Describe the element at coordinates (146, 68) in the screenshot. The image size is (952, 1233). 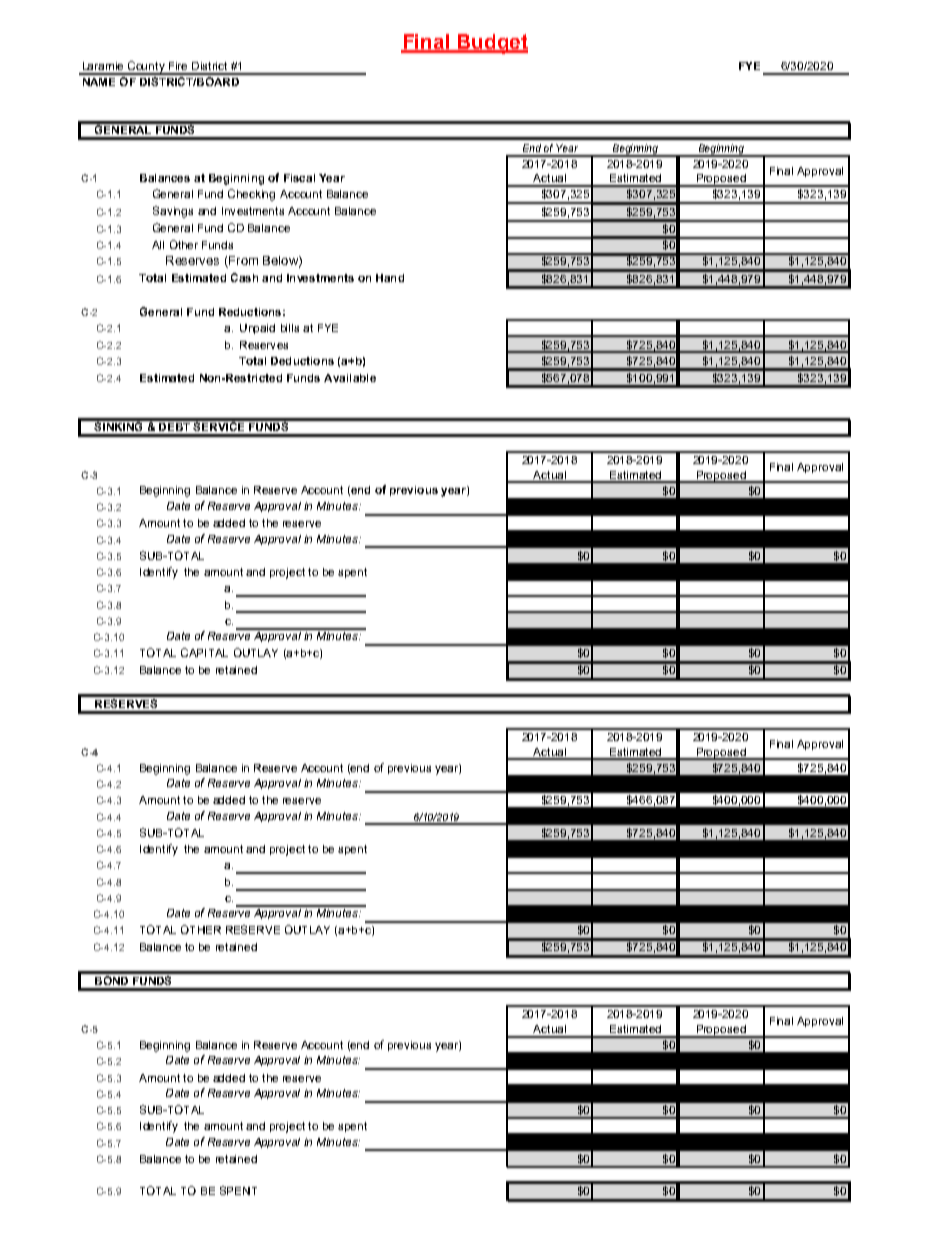
I see `County` at that location.
